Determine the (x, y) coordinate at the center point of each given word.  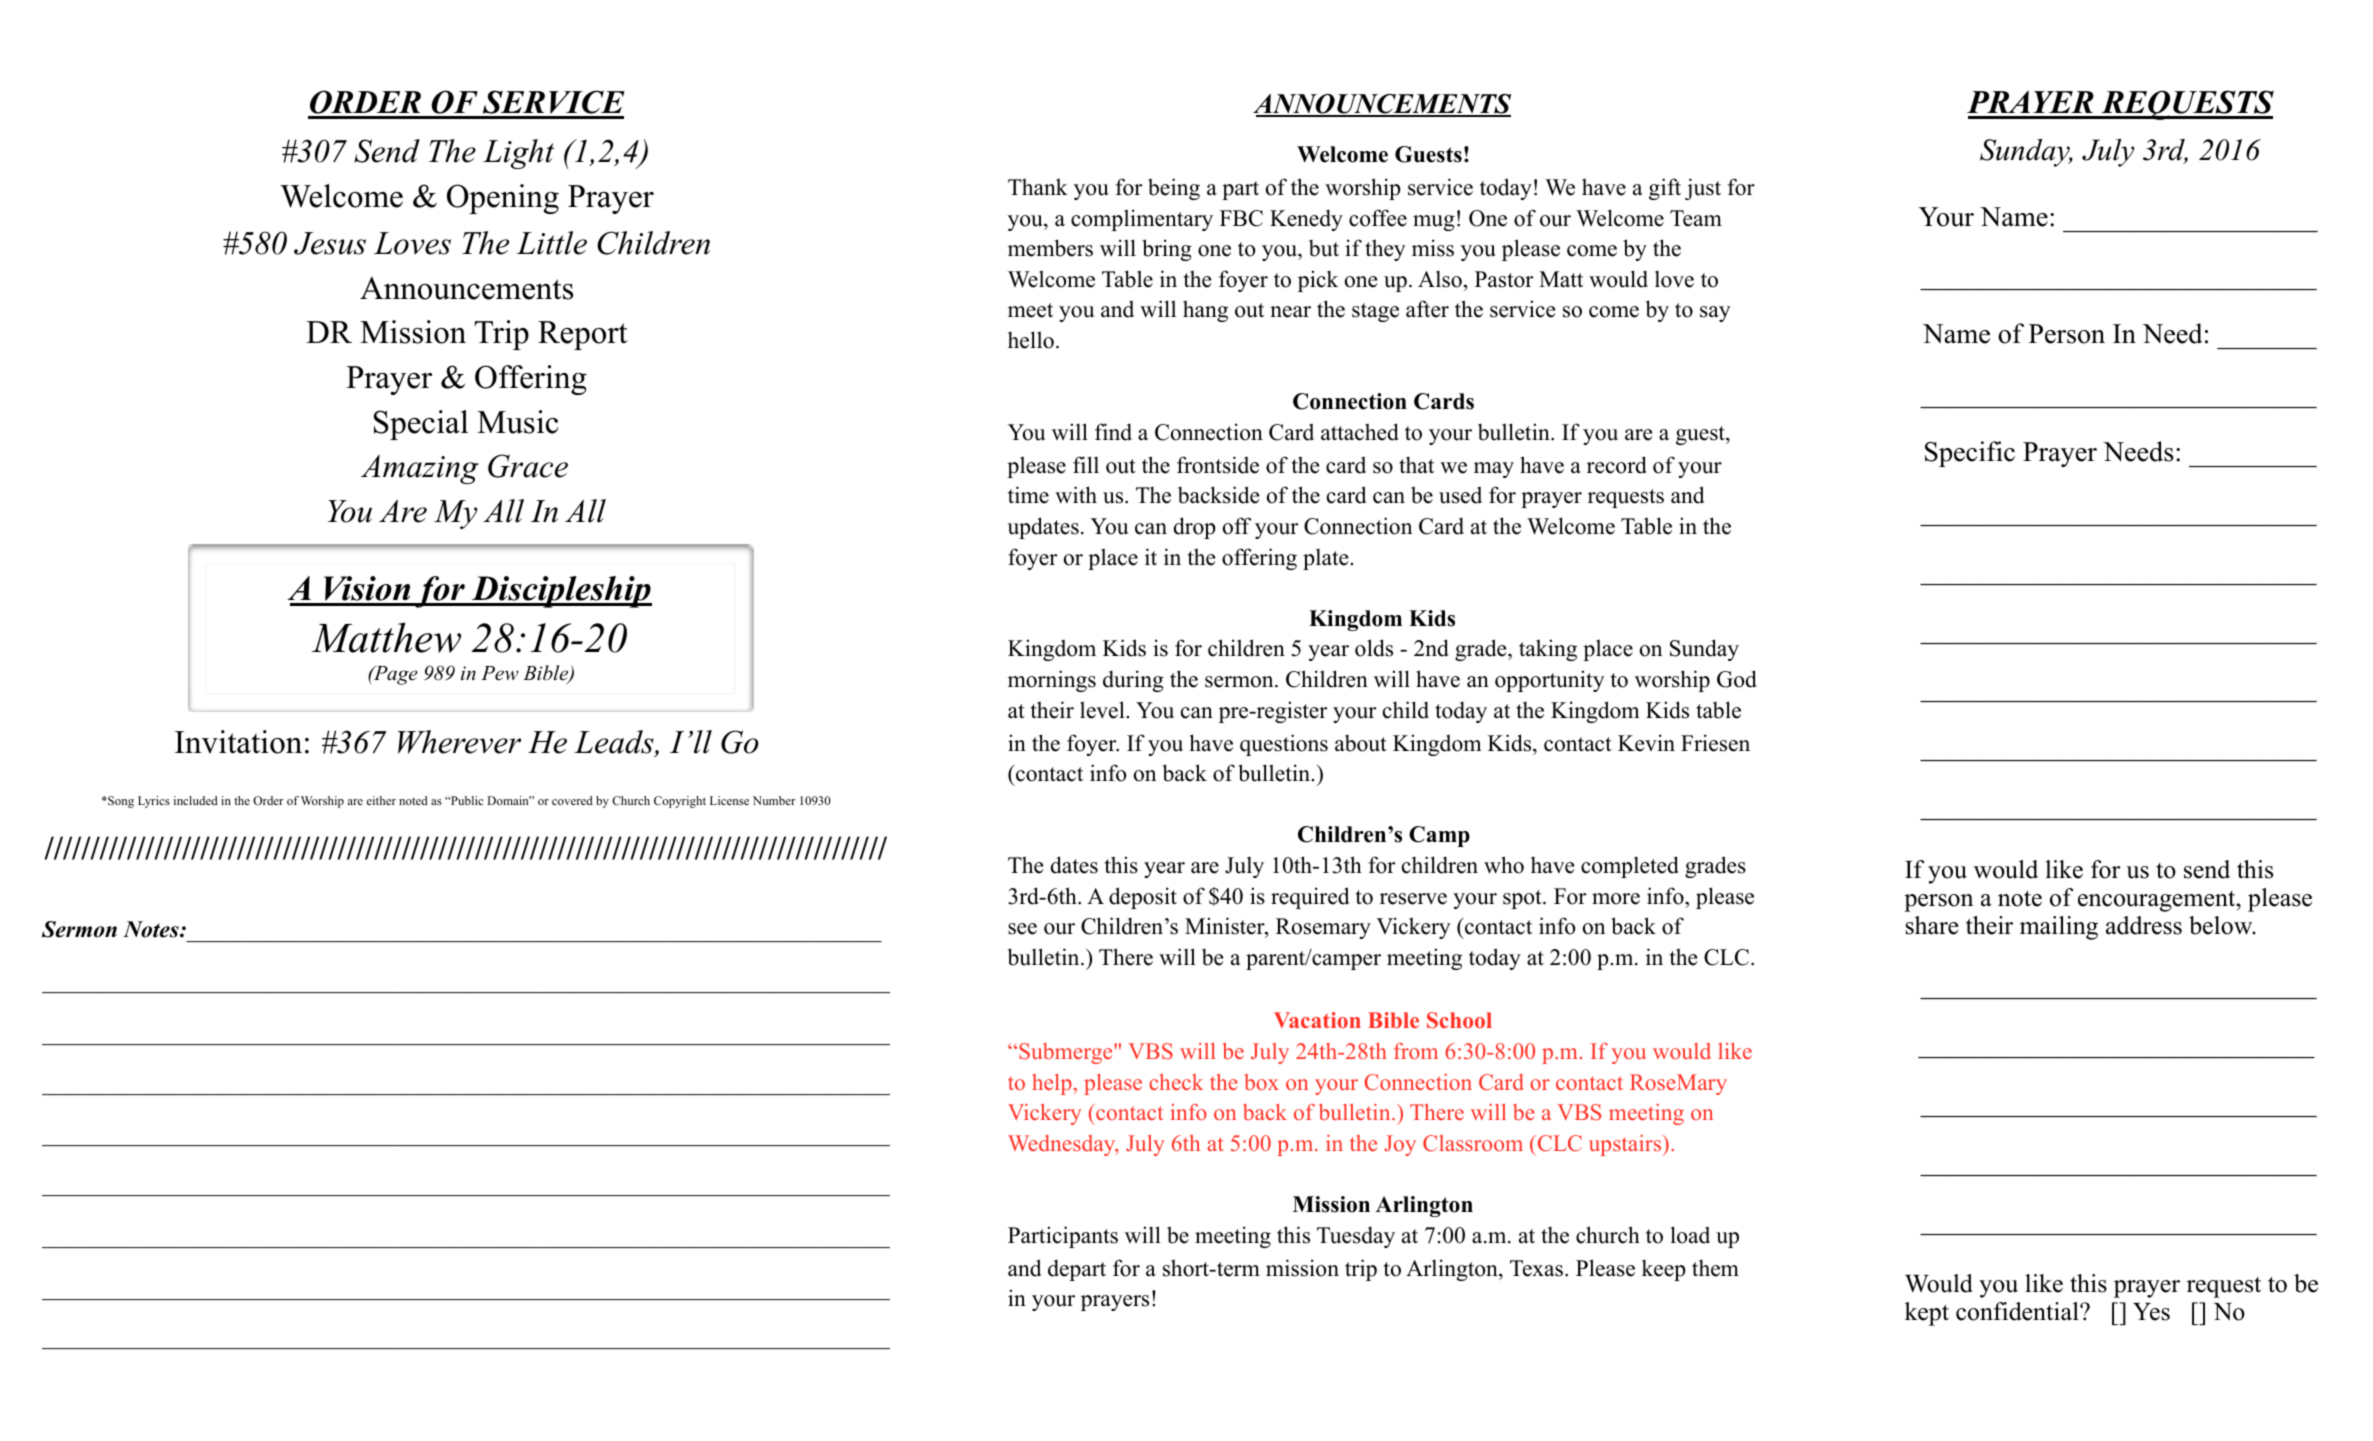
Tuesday (1356, 1237)
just (1703, 189)
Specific (1970, 454)
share (1931, 925)
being (1174, 189)
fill (1086, 464)
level (1103, 710)
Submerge (1067, 1053)
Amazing (420, 469)
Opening (503, 199)
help (1053, 1084)
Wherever (459, 742)
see (1022, 929)
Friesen (1715, 743)
